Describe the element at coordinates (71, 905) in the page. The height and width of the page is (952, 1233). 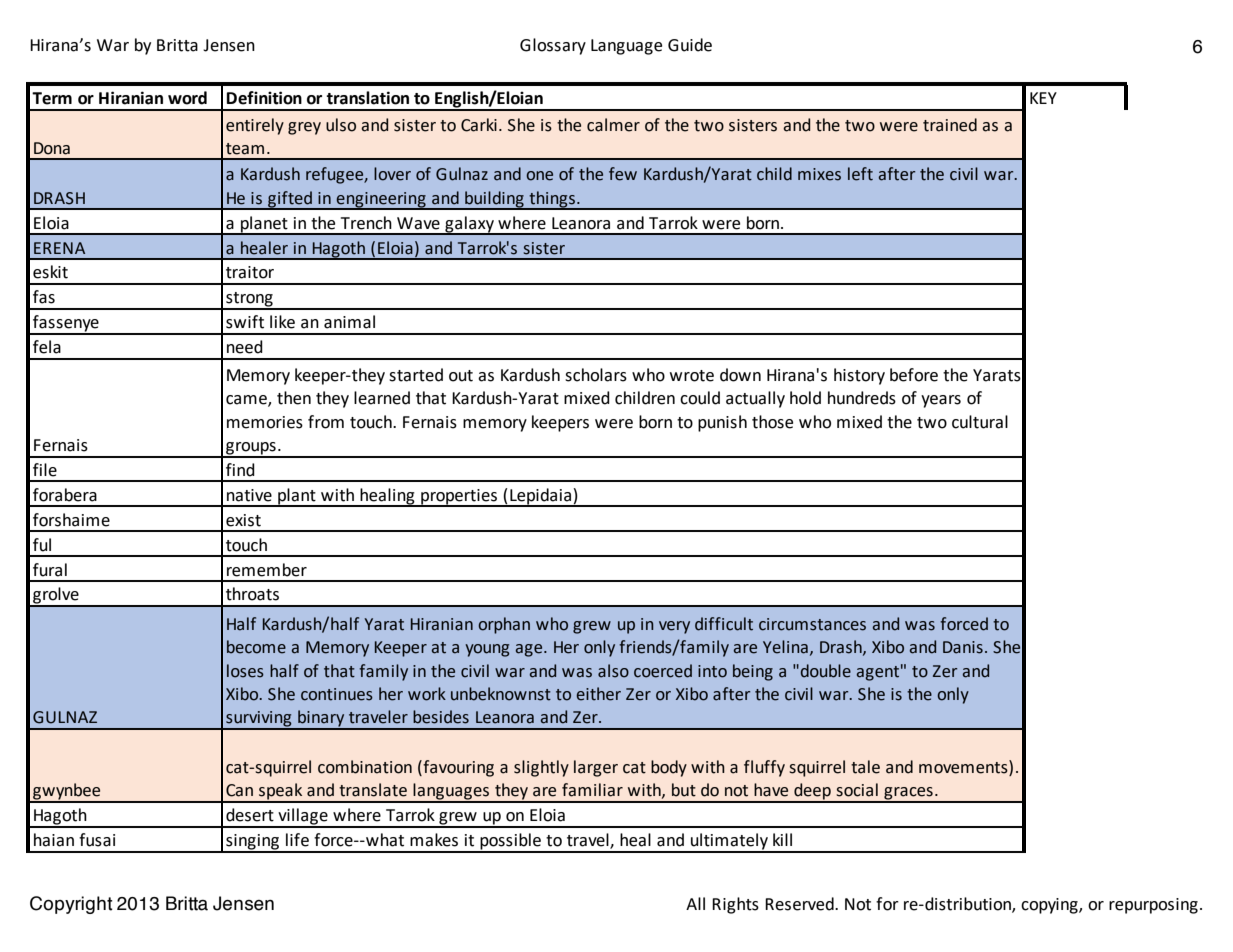
I see `Copyright` at that location.
